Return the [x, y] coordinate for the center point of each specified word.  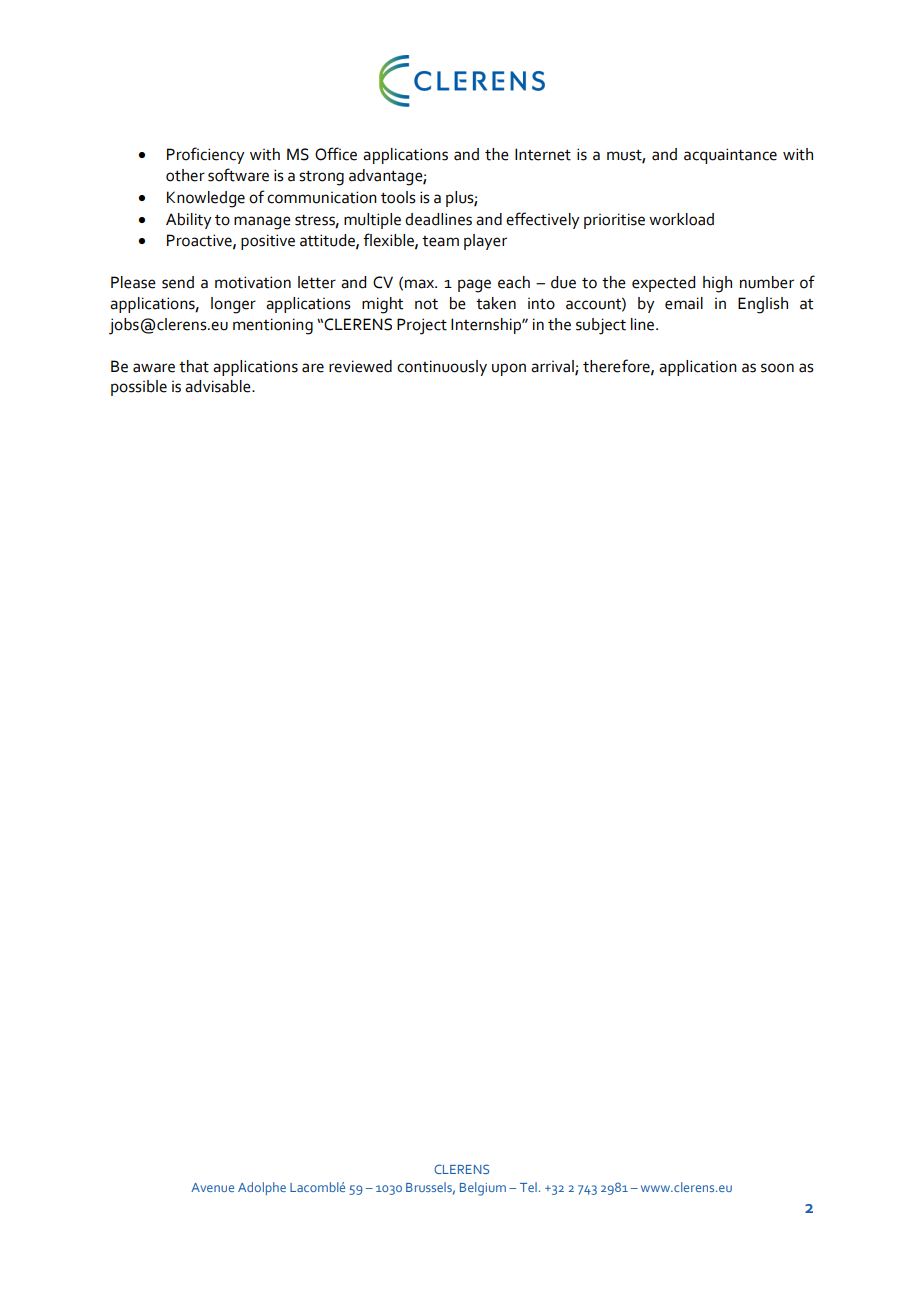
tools [398, 197]
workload [681, 219]
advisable [219, 386]
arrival [553, 367]
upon [509, 369]
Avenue [212, 1187]
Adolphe [262, 1188]
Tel [528, 1187]
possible [139, 388]
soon [777, 368]
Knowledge [206, 199]
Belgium [483, 1189]
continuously [442, 368]
